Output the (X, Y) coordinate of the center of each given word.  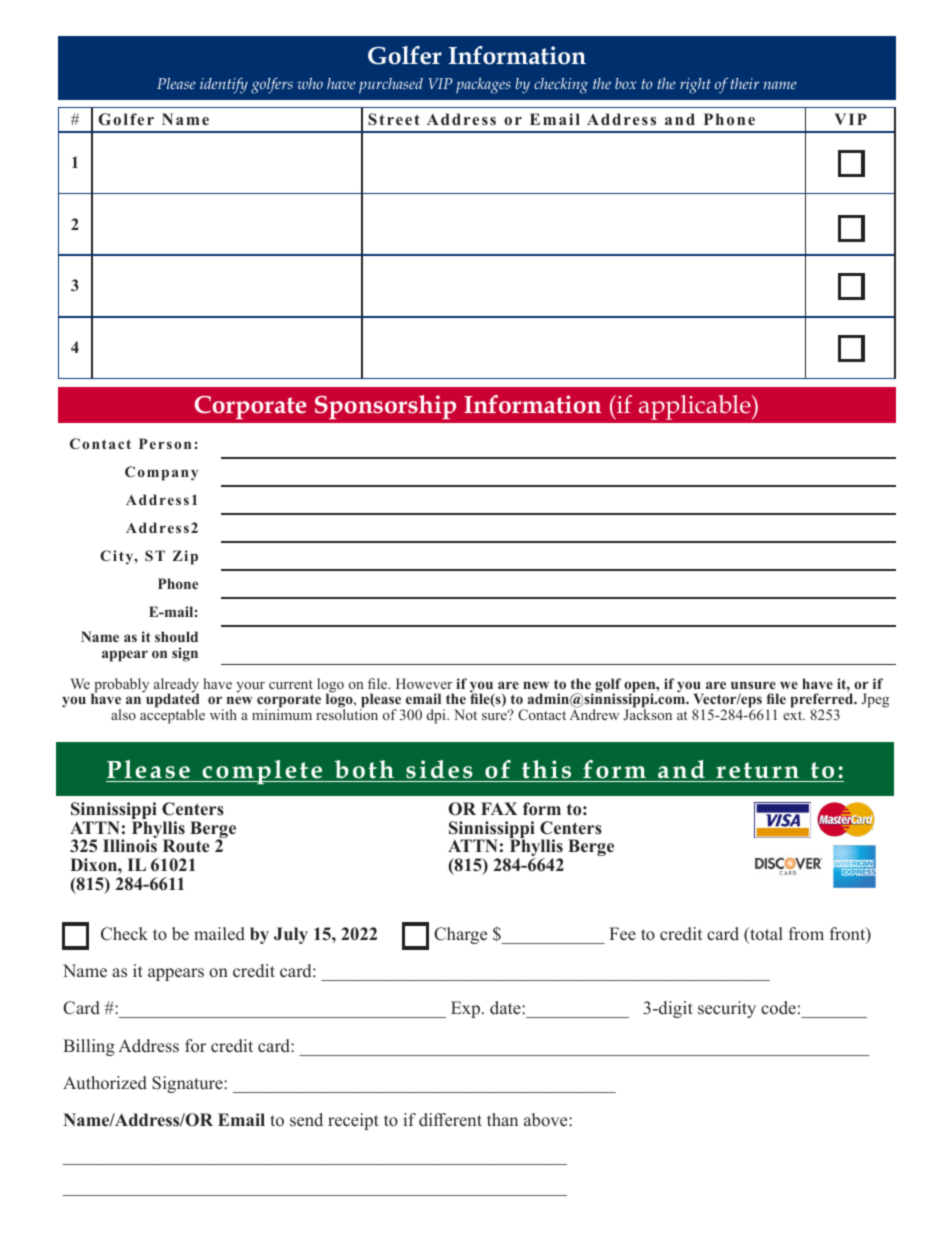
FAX (499, 808)
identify (224, 85)
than (502, 1119)
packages (483, 86)
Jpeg (875, 700)
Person (165, 443)
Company (161, 473)
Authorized (105, 1083)
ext (794, 715)
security (727, 1009)
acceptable (172, 715)
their (745, 83)
